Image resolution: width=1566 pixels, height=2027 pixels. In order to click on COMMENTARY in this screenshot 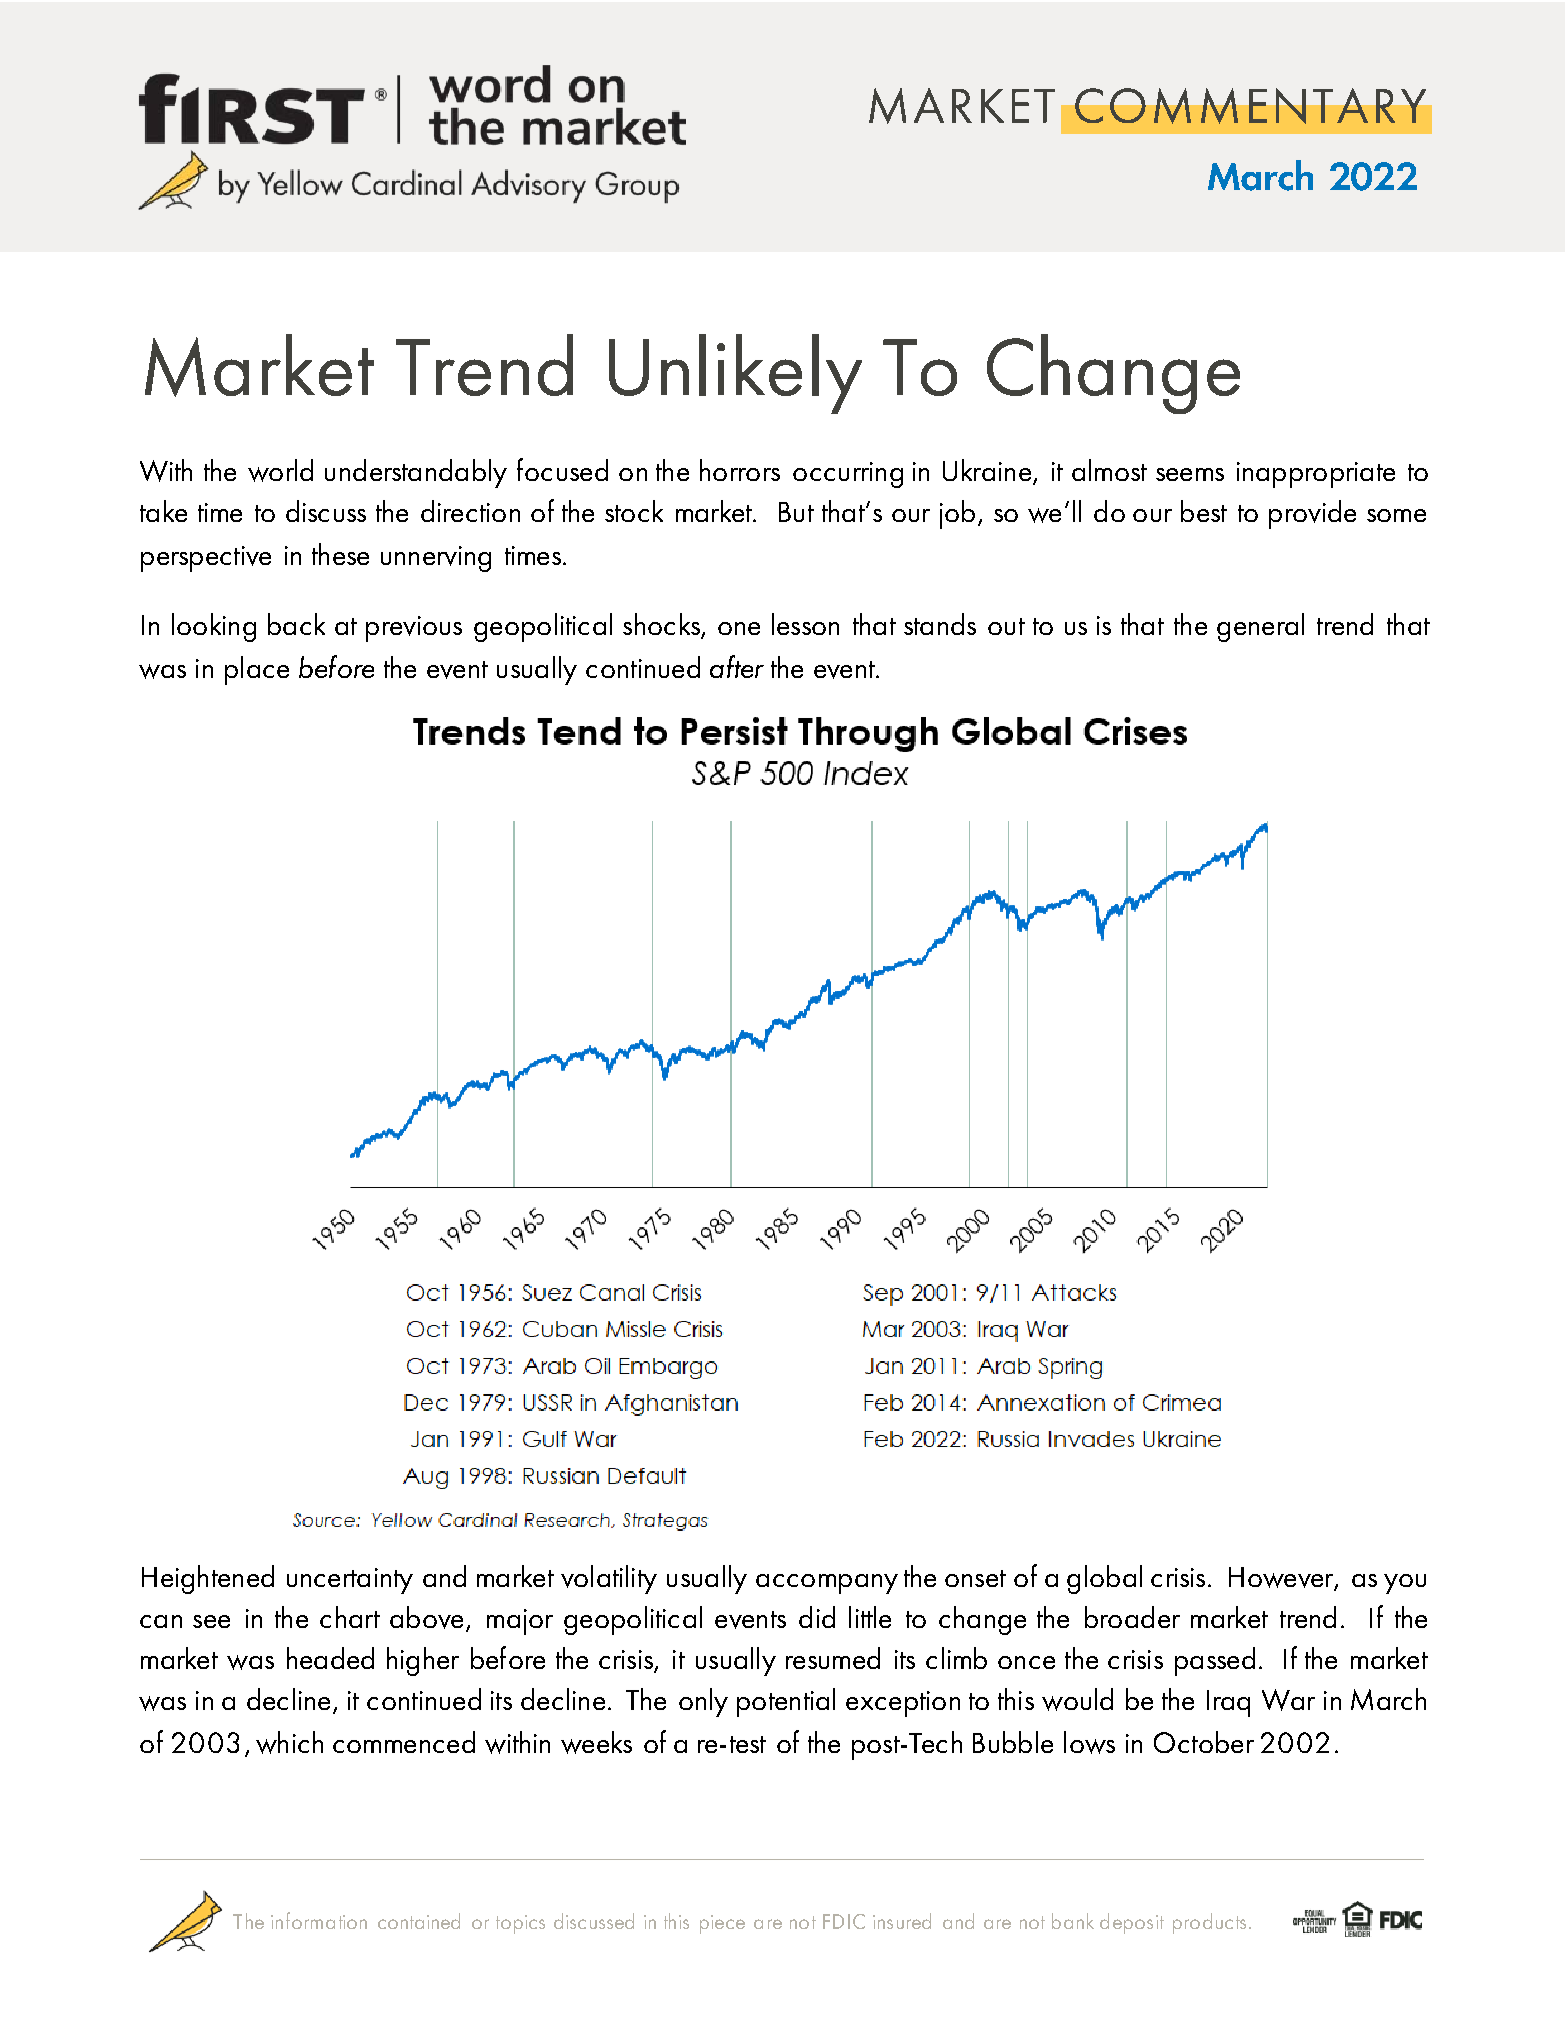, I will do `click(1250, 106)`.
